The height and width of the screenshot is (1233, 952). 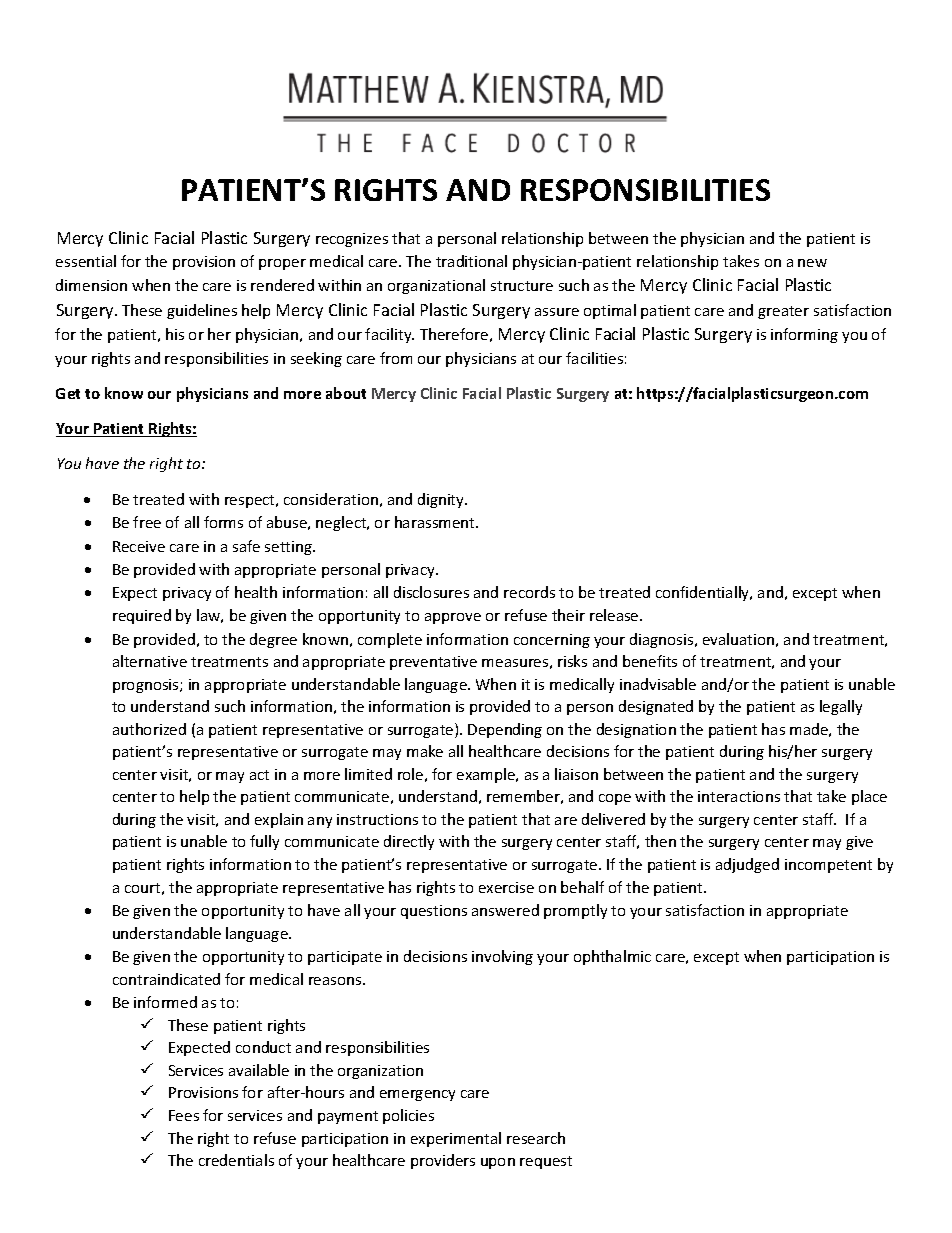 I want to click on experimental, so click(x=456, y=1139).
